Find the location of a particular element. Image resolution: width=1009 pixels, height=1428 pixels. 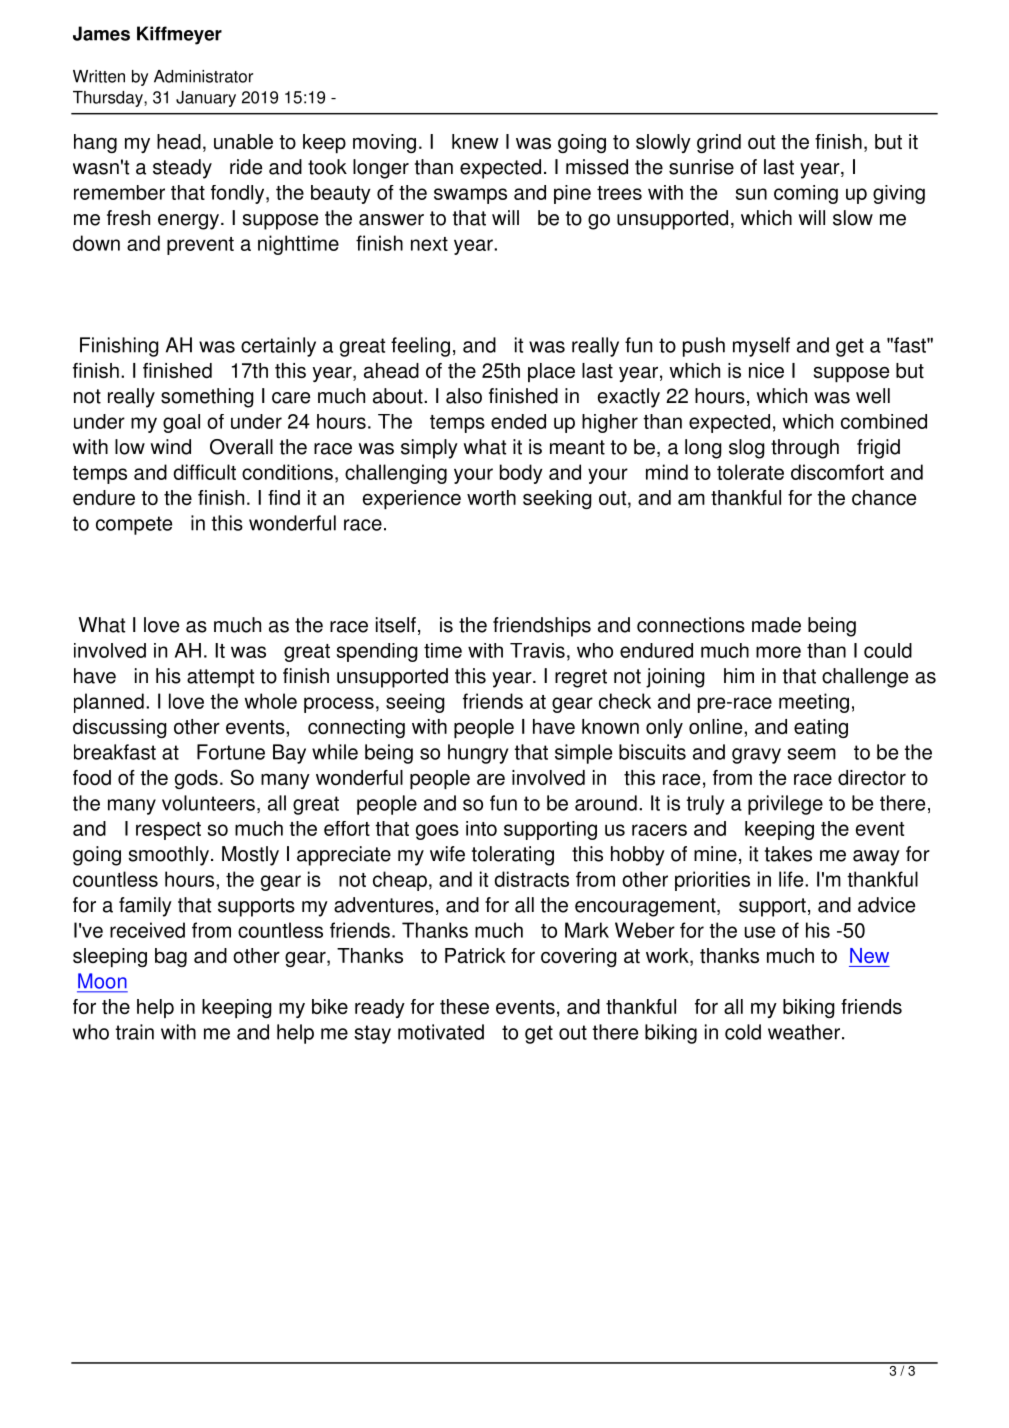

train is located at coordinates (134, 1032).
